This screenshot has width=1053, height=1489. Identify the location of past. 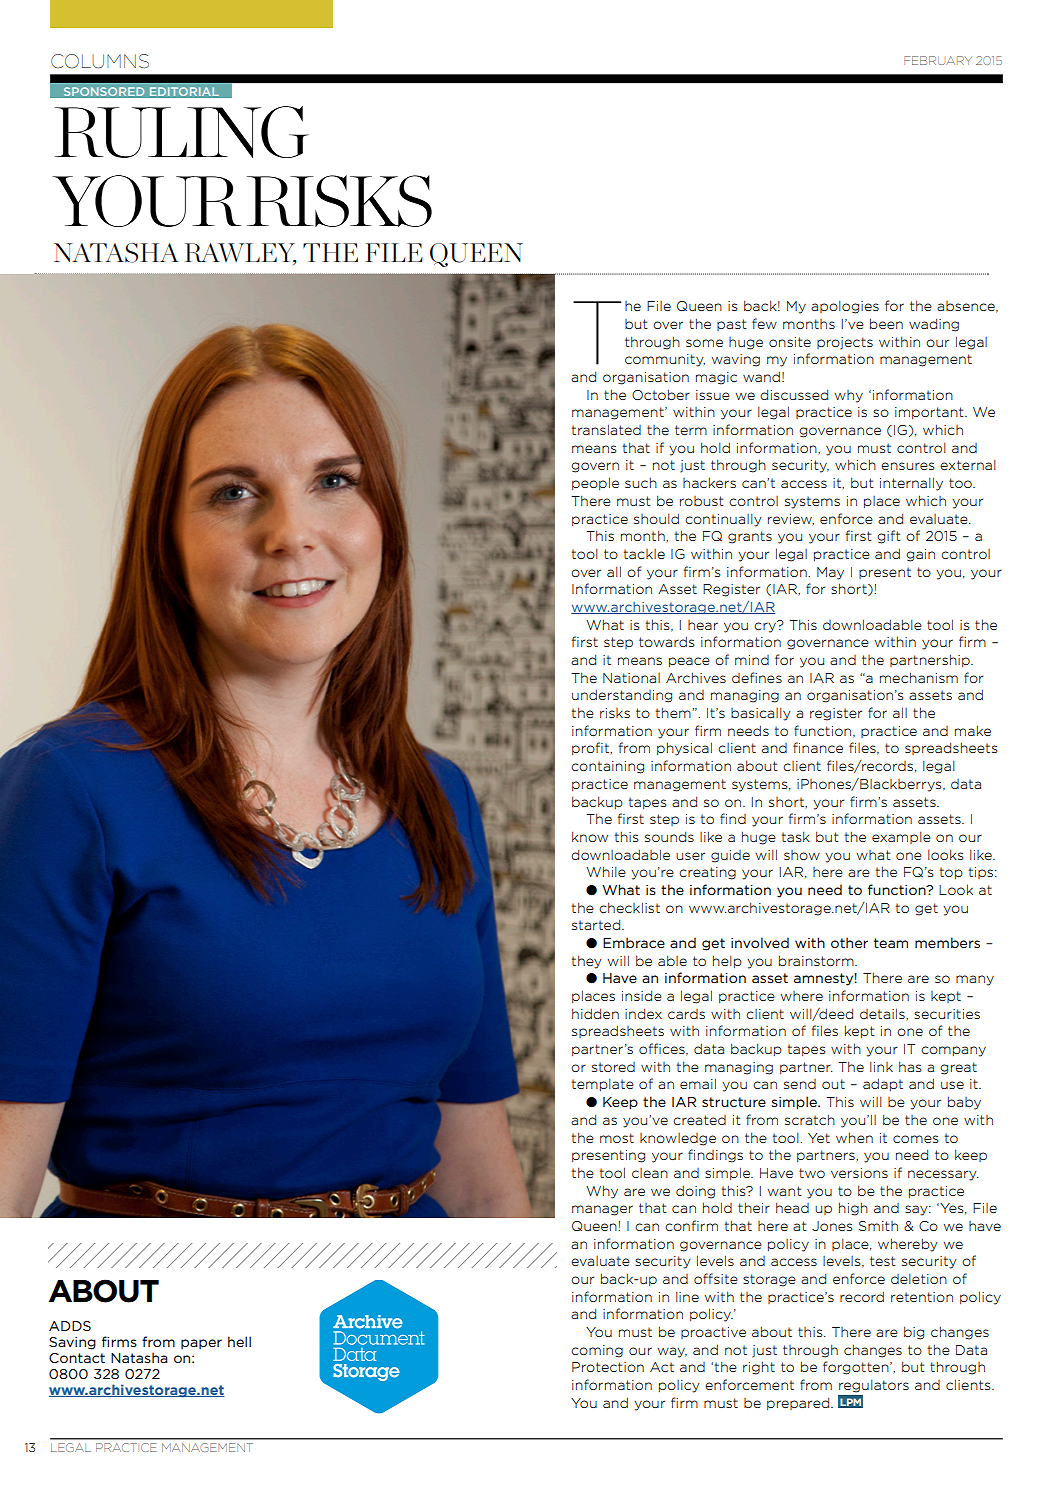
(732, 325).
